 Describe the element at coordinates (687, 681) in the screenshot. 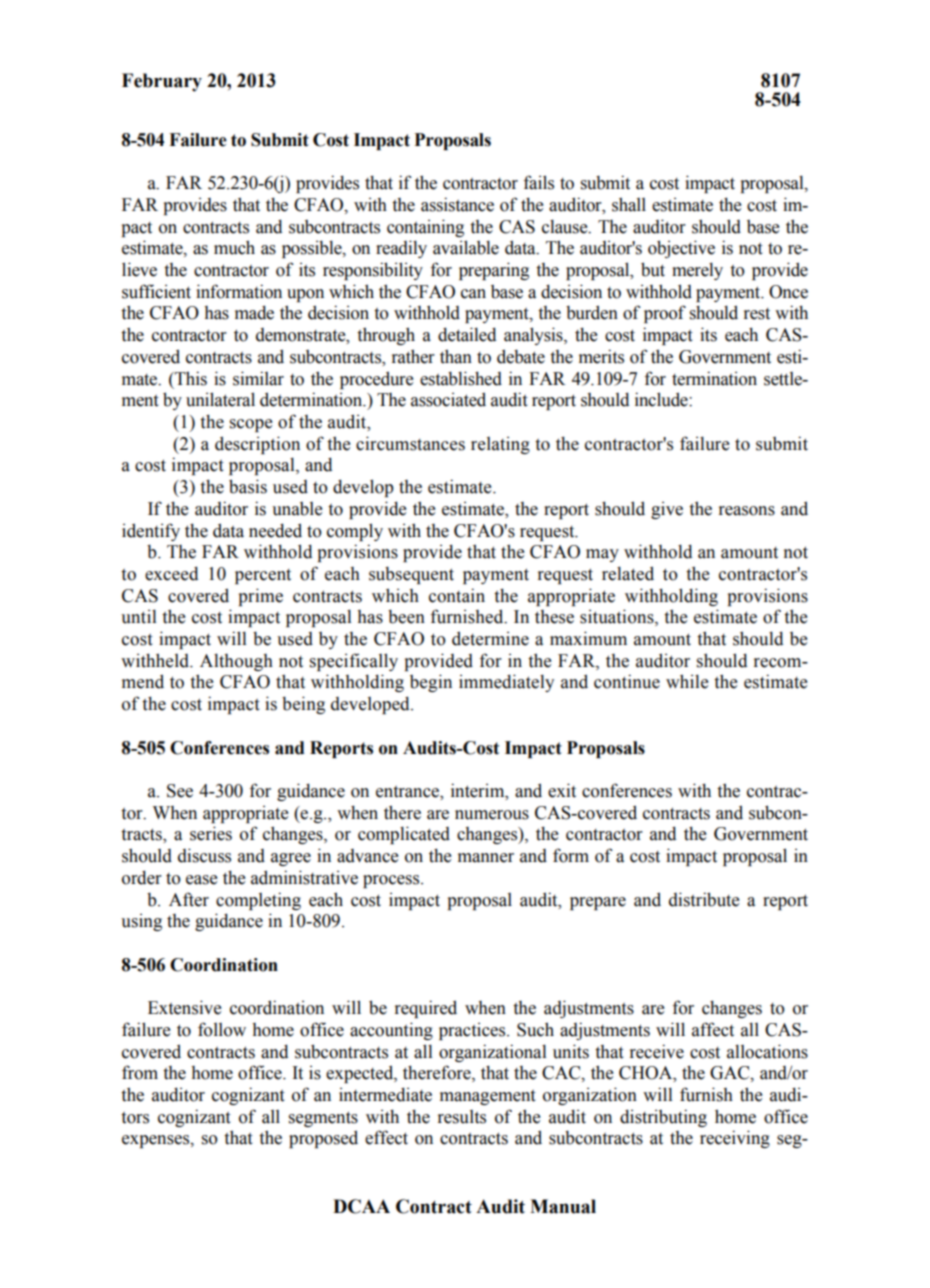

I see `while` at that location.
